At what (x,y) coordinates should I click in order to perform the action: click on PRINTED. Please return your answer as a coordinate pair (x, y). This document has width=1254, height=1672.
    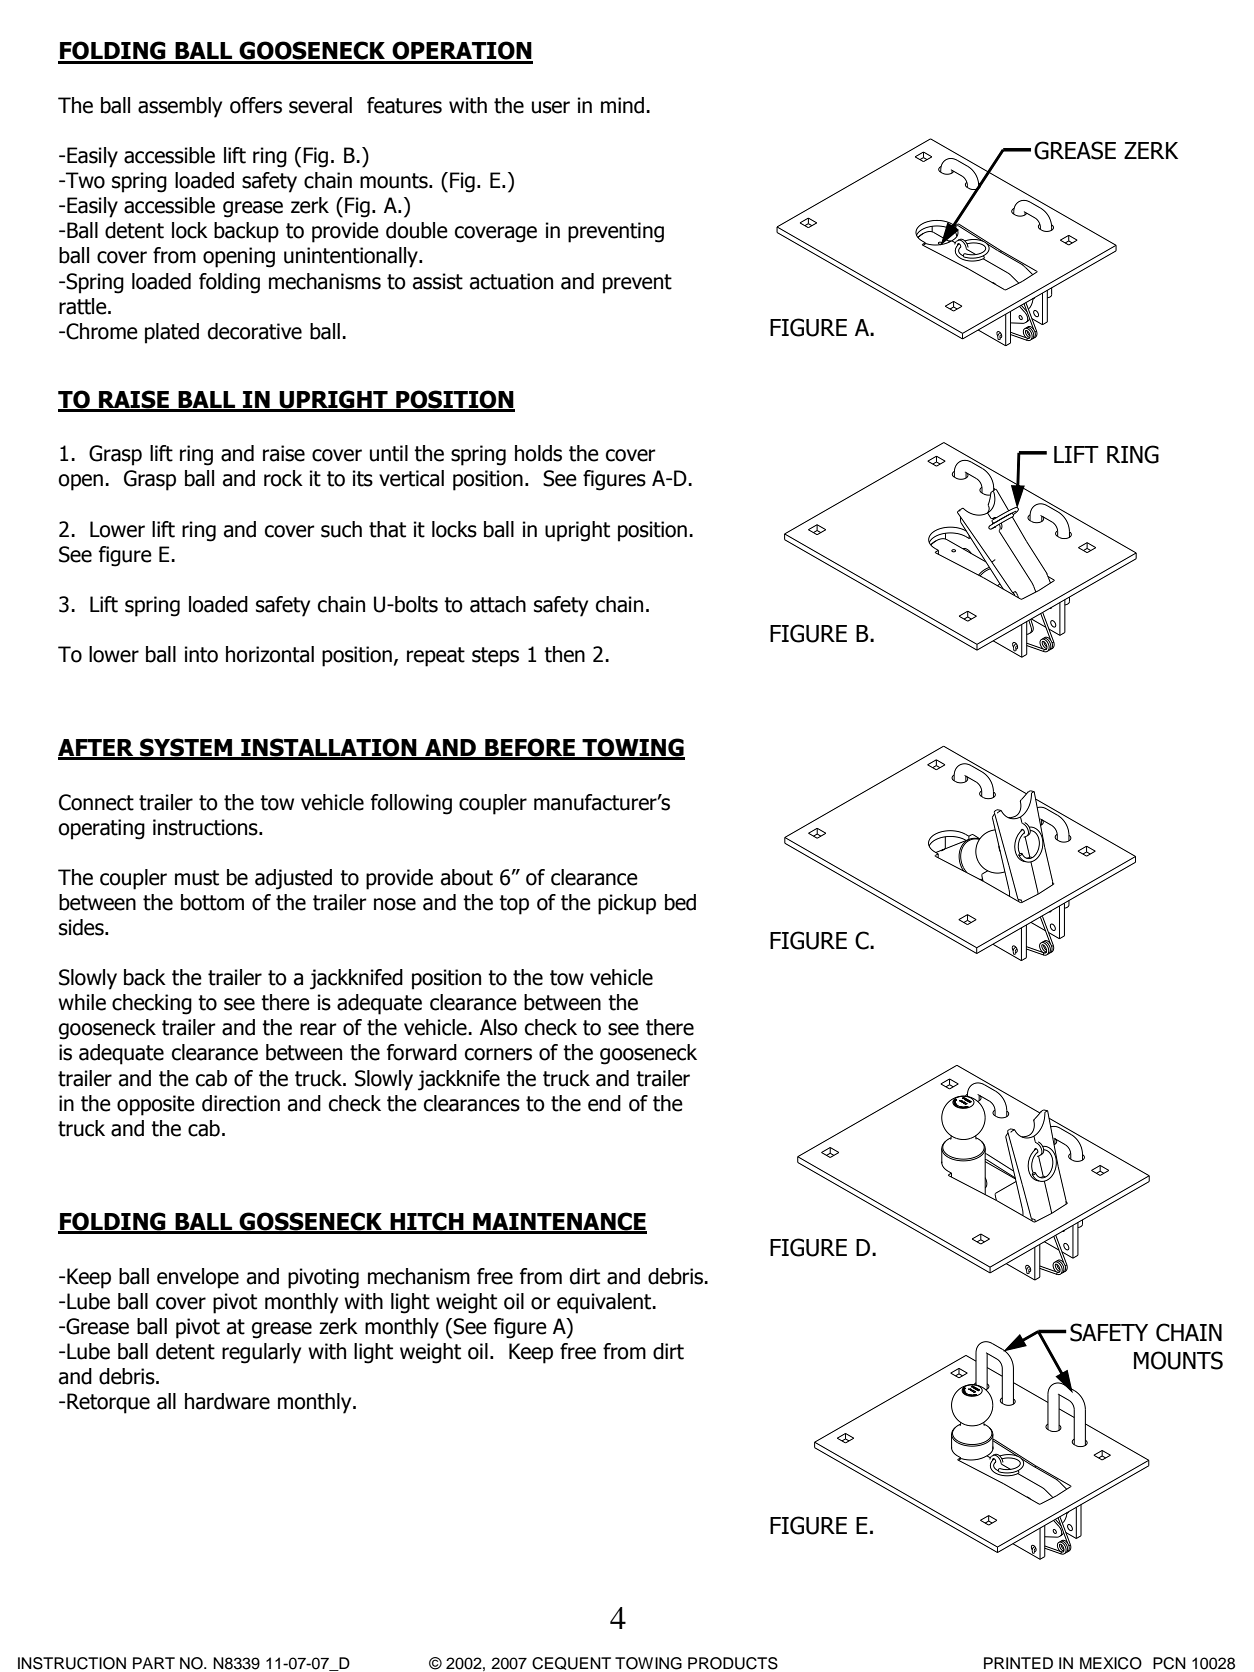
    Looking at the image, I should click on (1018, 1663).
